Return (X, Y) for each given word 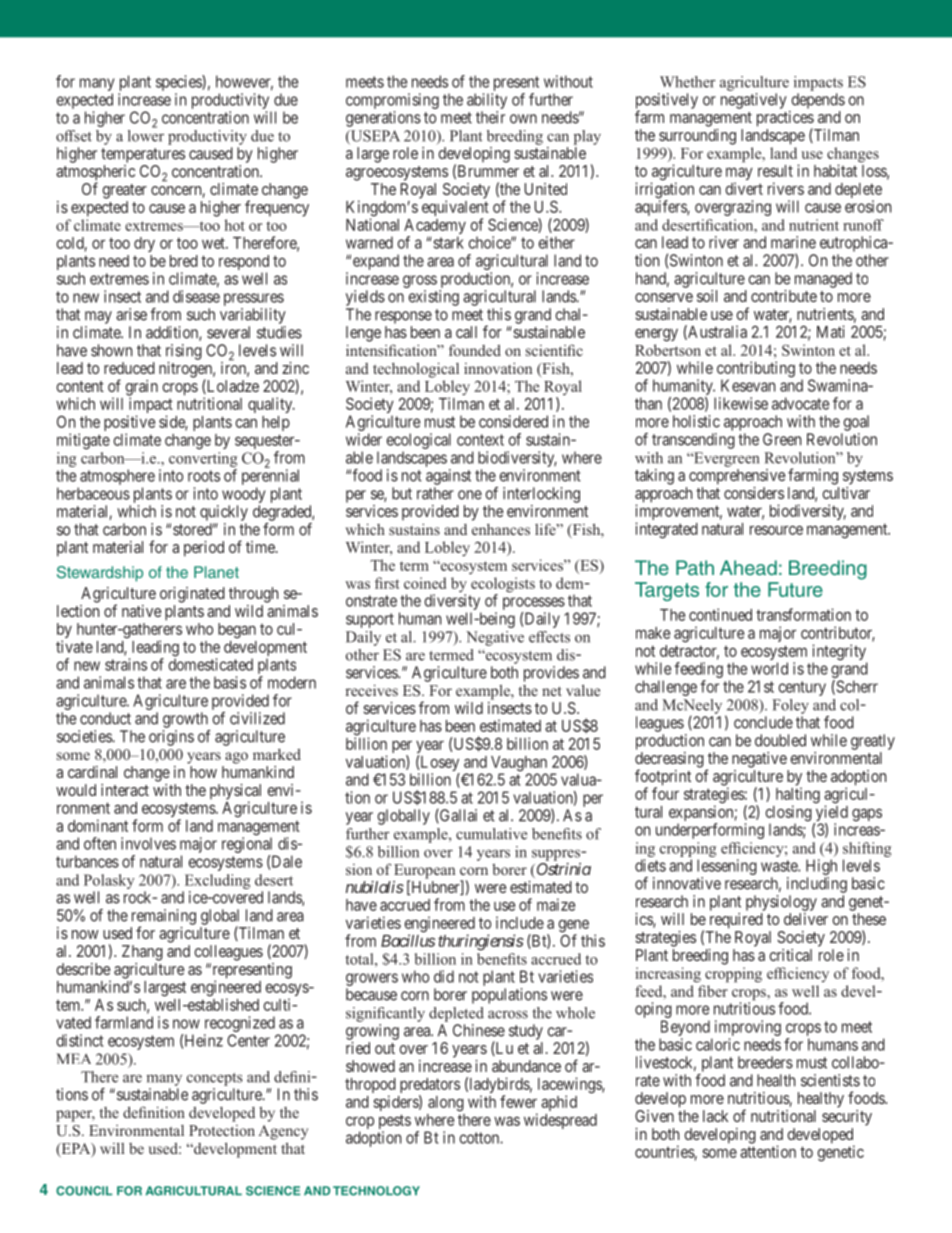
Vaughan (517, 765)
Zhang (142, 953)
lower (146, 134)
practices (785, 120)
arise (131, 314)
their (490, 117)
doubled (780, 740)
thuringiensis (481, 942)
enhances (501, 529)
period (204, 549)
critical (790, 955)
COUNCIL (84, 1191)
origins (171, 738)
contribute (784, 296)
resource (776, 530)
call (466, 332)
